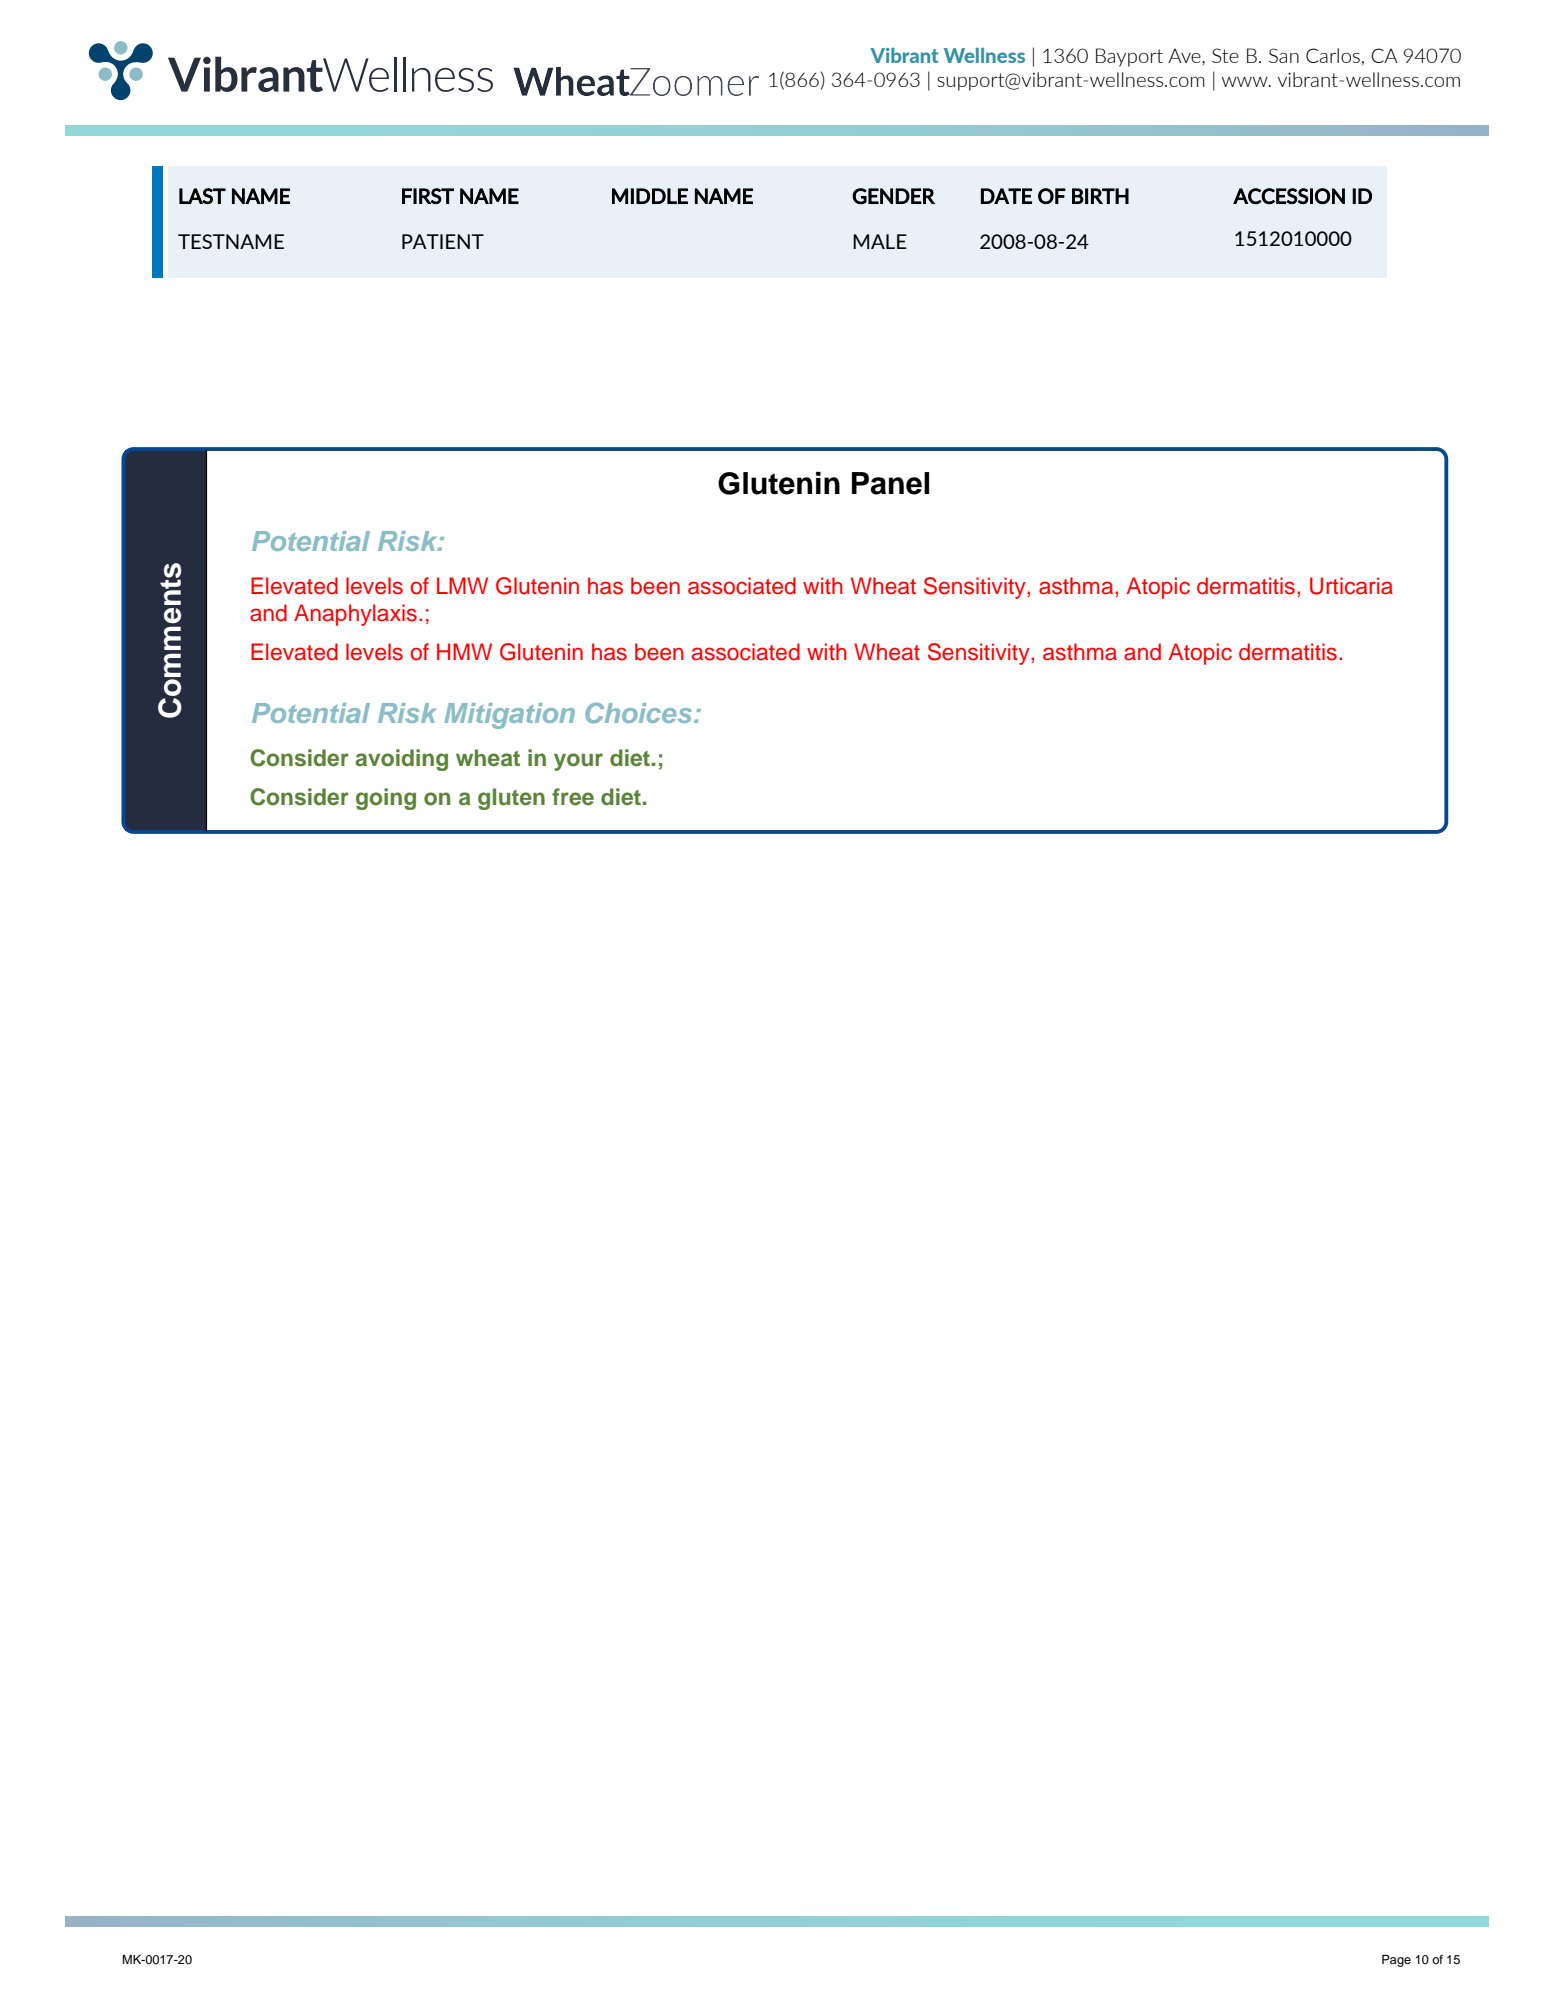 Image resolution: width=1557 pixels, height=2015 pixels. I want to click on Page, so click(1396, 1961).
